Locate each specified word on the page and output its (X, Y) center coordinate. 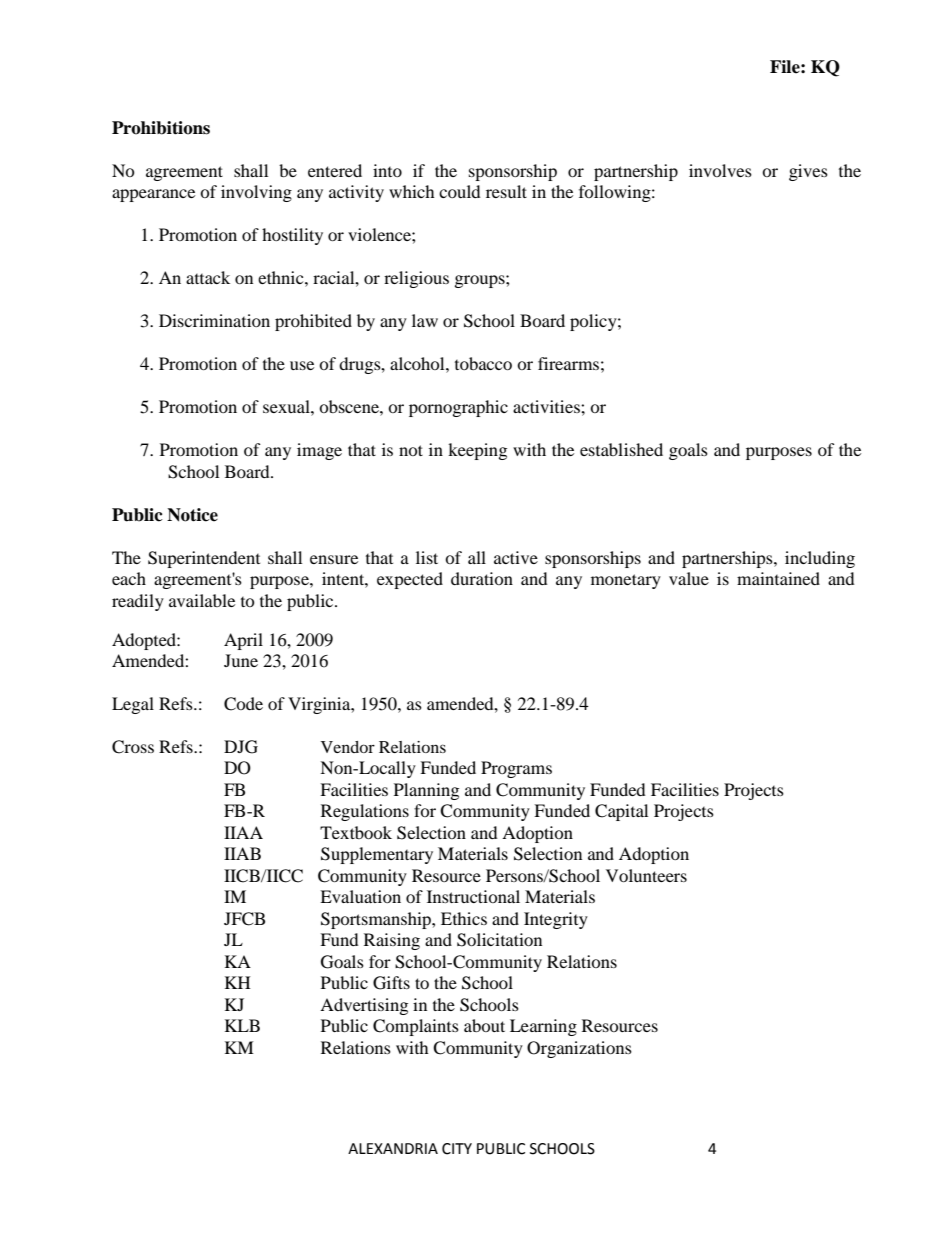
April (243, 641)
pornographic (458, 408)
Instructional (473, 896)
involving (256, 193)
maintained (778, 578)
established (621, 449)
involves (720, 170)
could (460, 191)
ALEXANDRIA (393, 1148)
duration (482, 578)
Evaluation (360, 896)
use (302, 365)
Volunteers (646, 875)
